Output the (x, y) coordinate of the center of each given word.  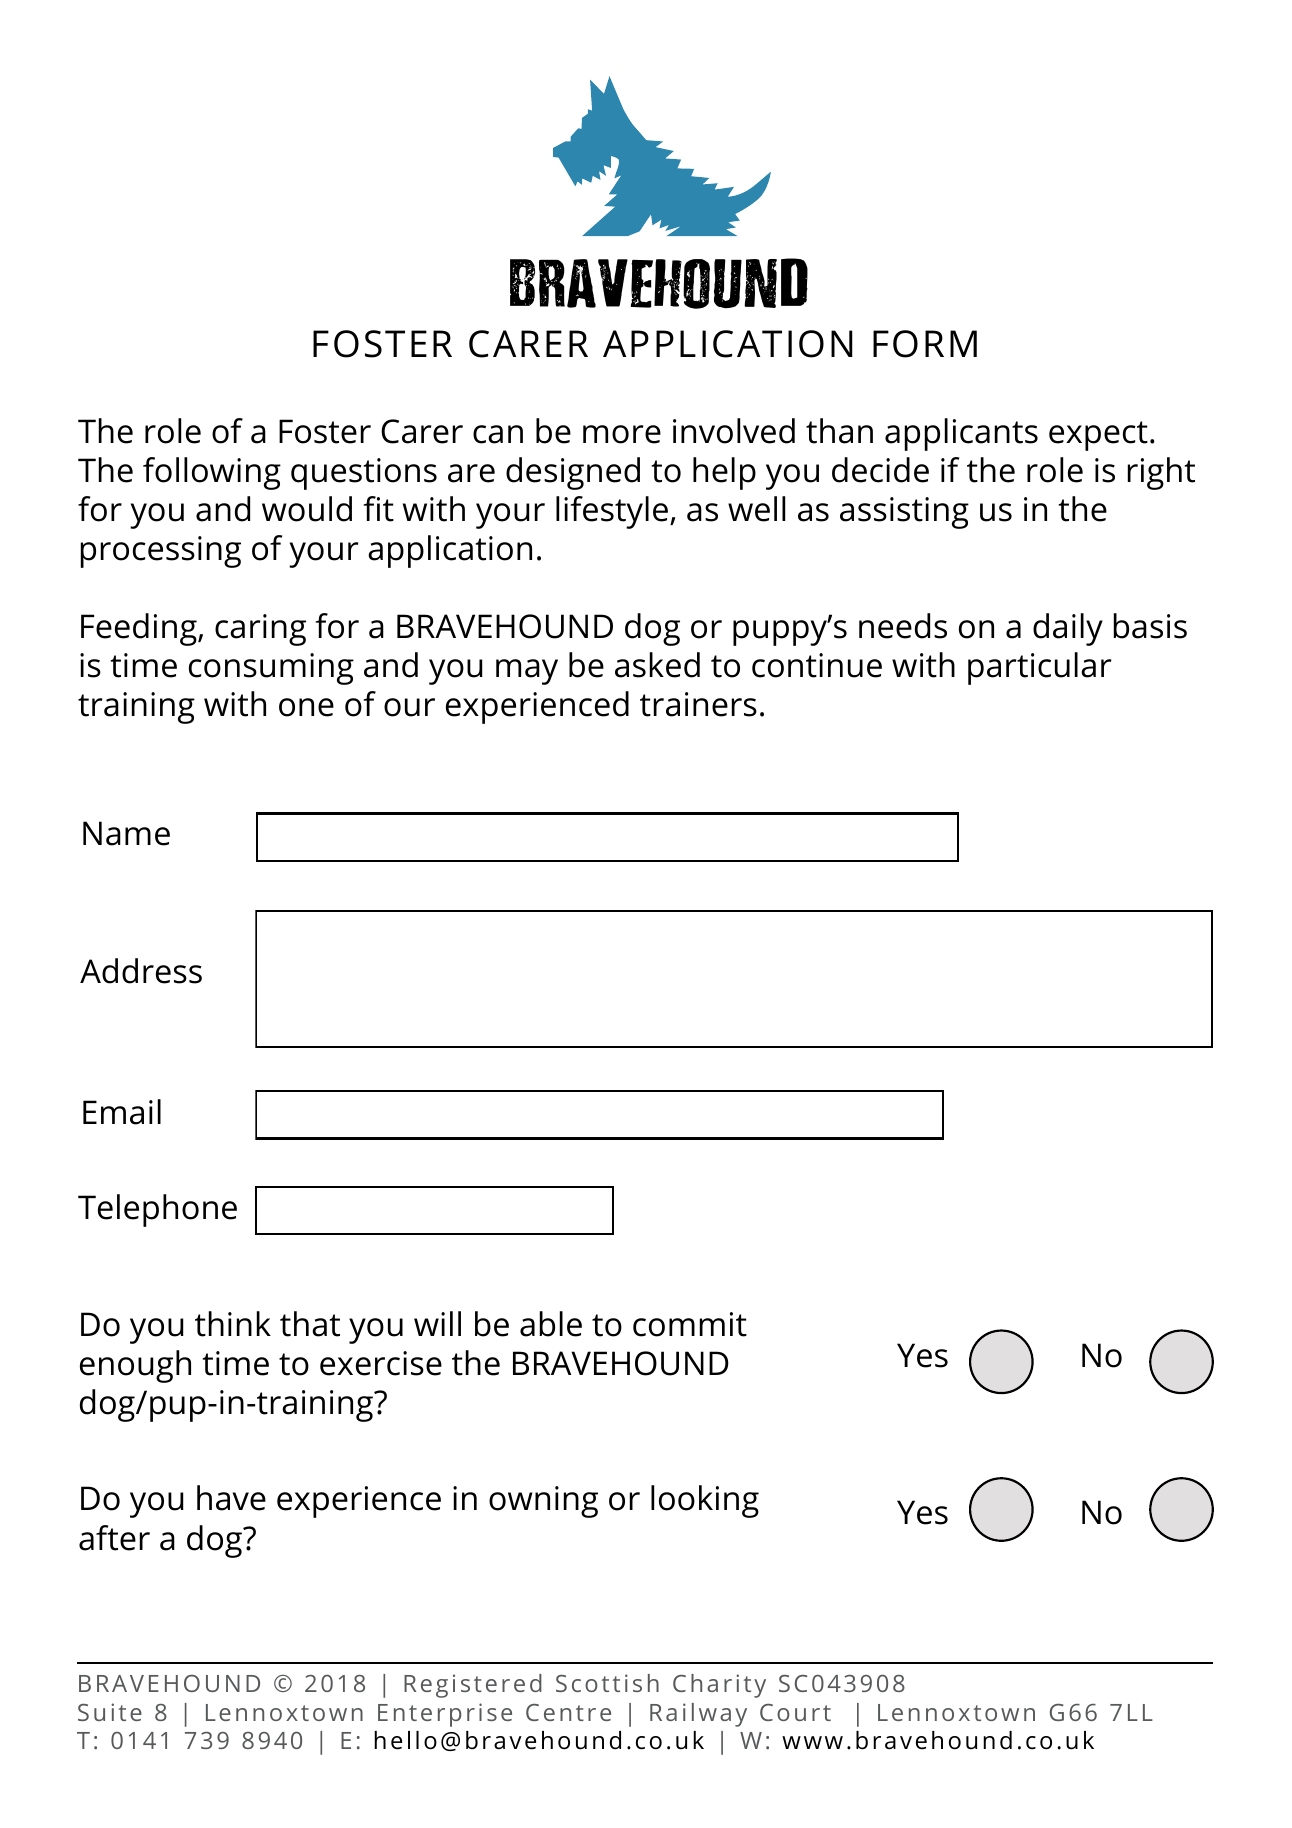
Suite (110, 1712)
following (212, 473)
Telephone (157, 1210)
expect (1098, 436)
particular (1039, 668)
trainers (698, 704)
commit (690, 1324)
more (622, 434)
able (551, 1324)
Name (126, 833)
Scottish (607, 1683)
